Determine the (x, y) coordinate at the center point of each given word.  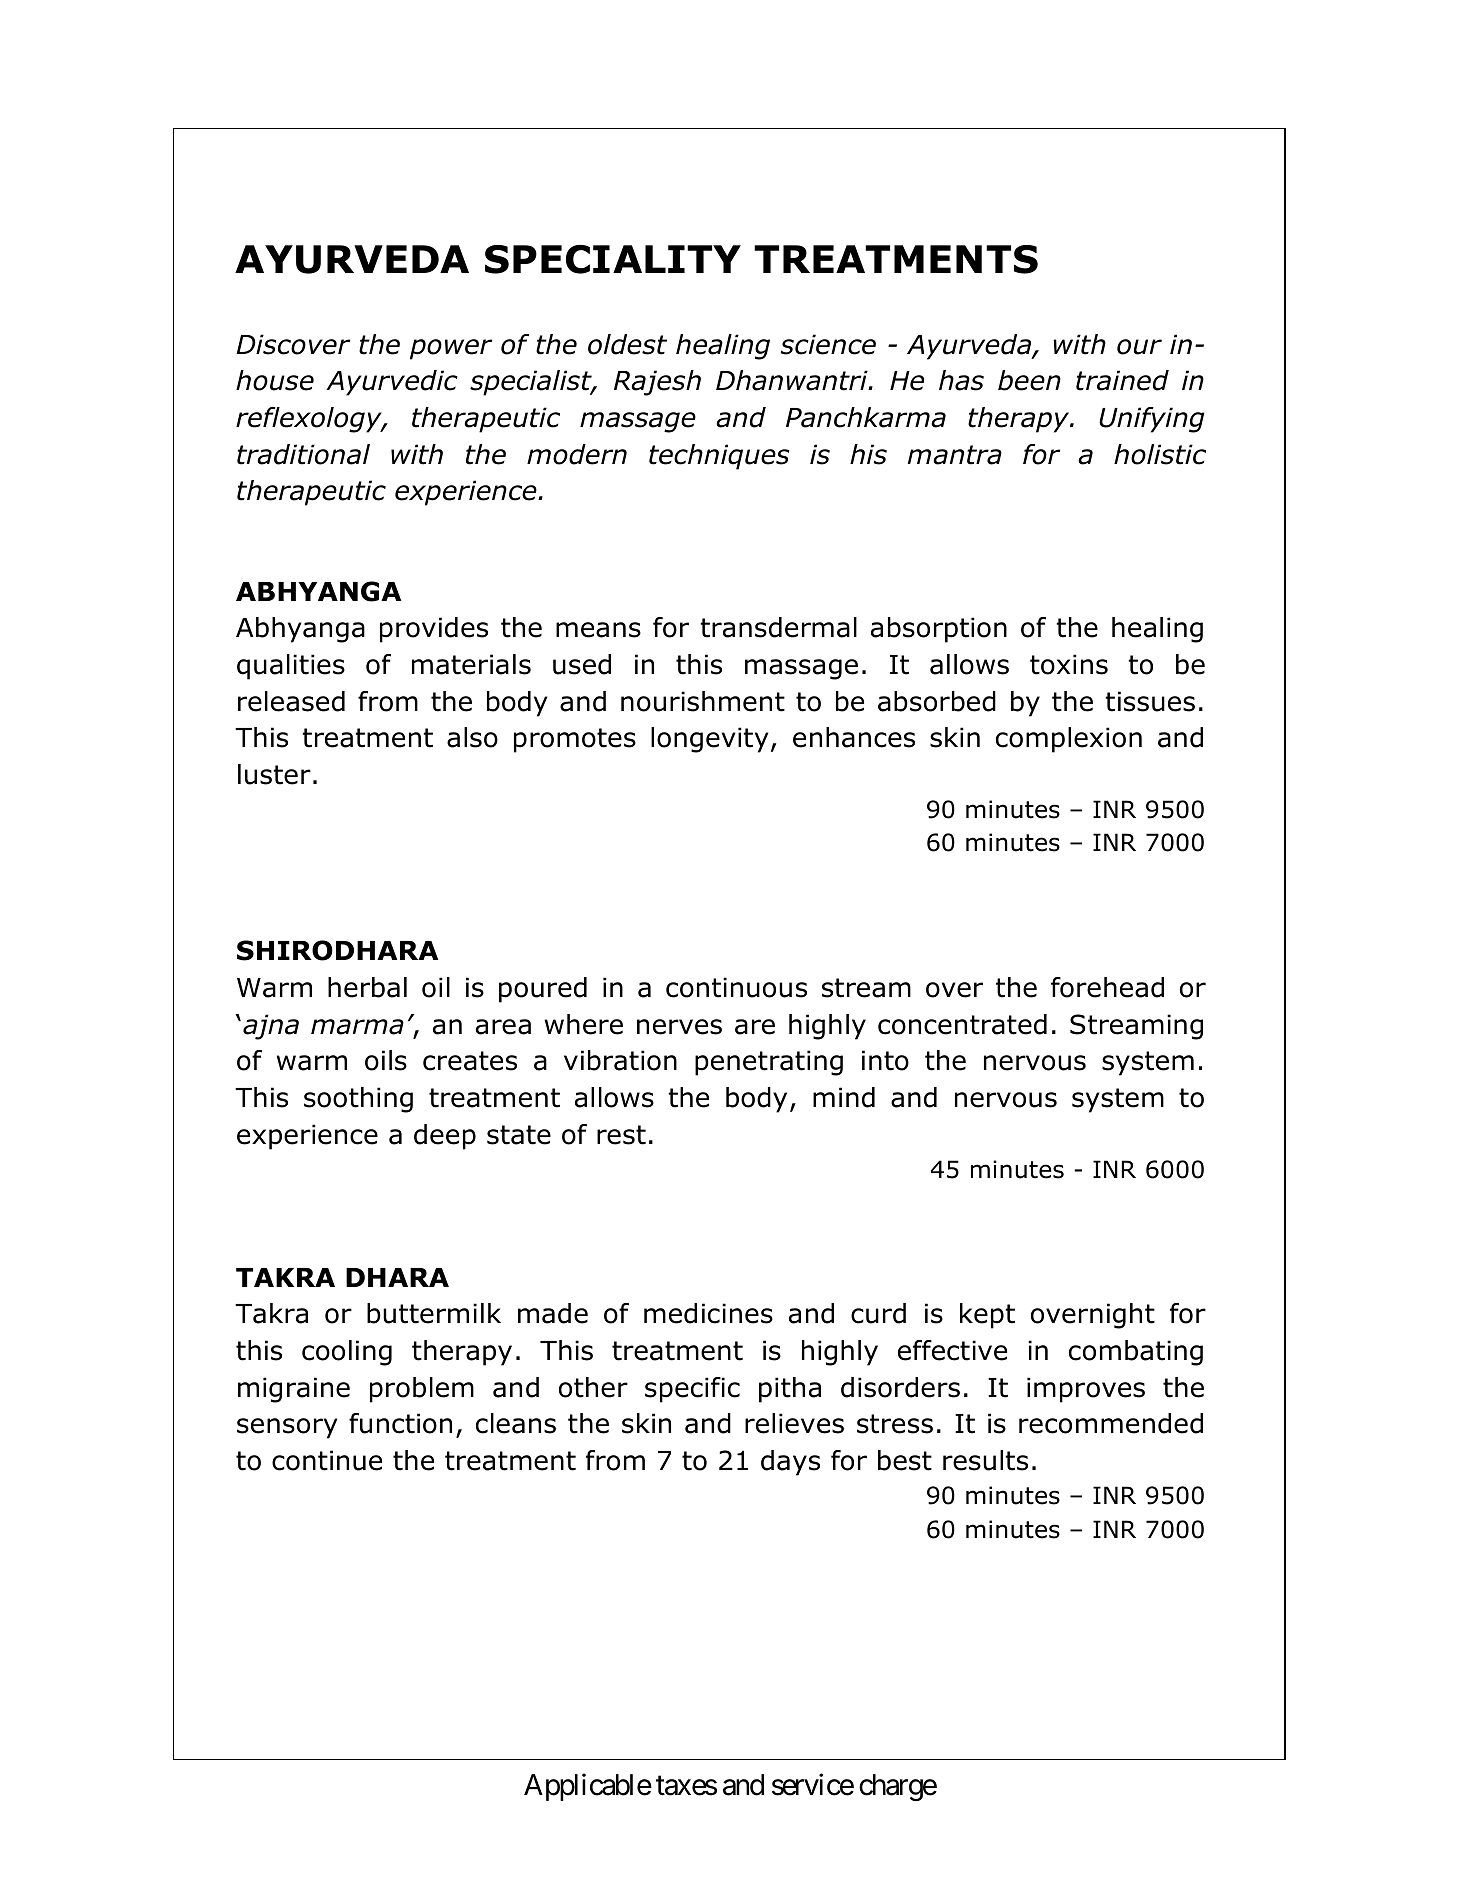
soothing (358, 1100)
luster (274, 774)
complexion (1069, 740)
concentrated (962, 1024)
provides (434, 630)
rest (621, 1135)
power (451, 349)
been (1029, 380)
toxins (1069, 664)
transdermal (778, 627)
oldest (627, 344)
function (400, 1423)
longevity (709, 740)
